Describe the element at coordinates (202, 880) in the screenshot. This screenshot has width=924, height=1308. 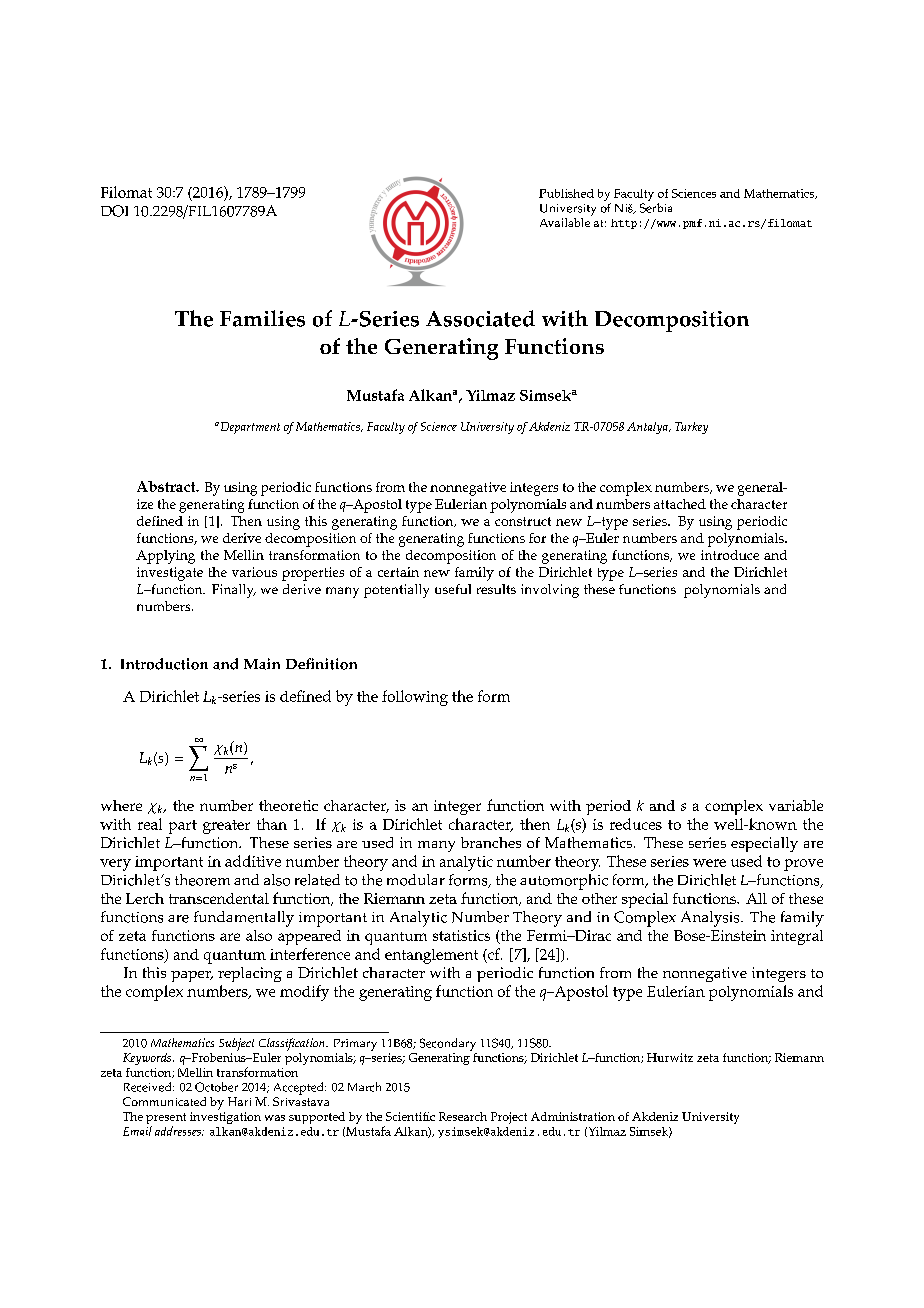
I see `theorem` at that location.
